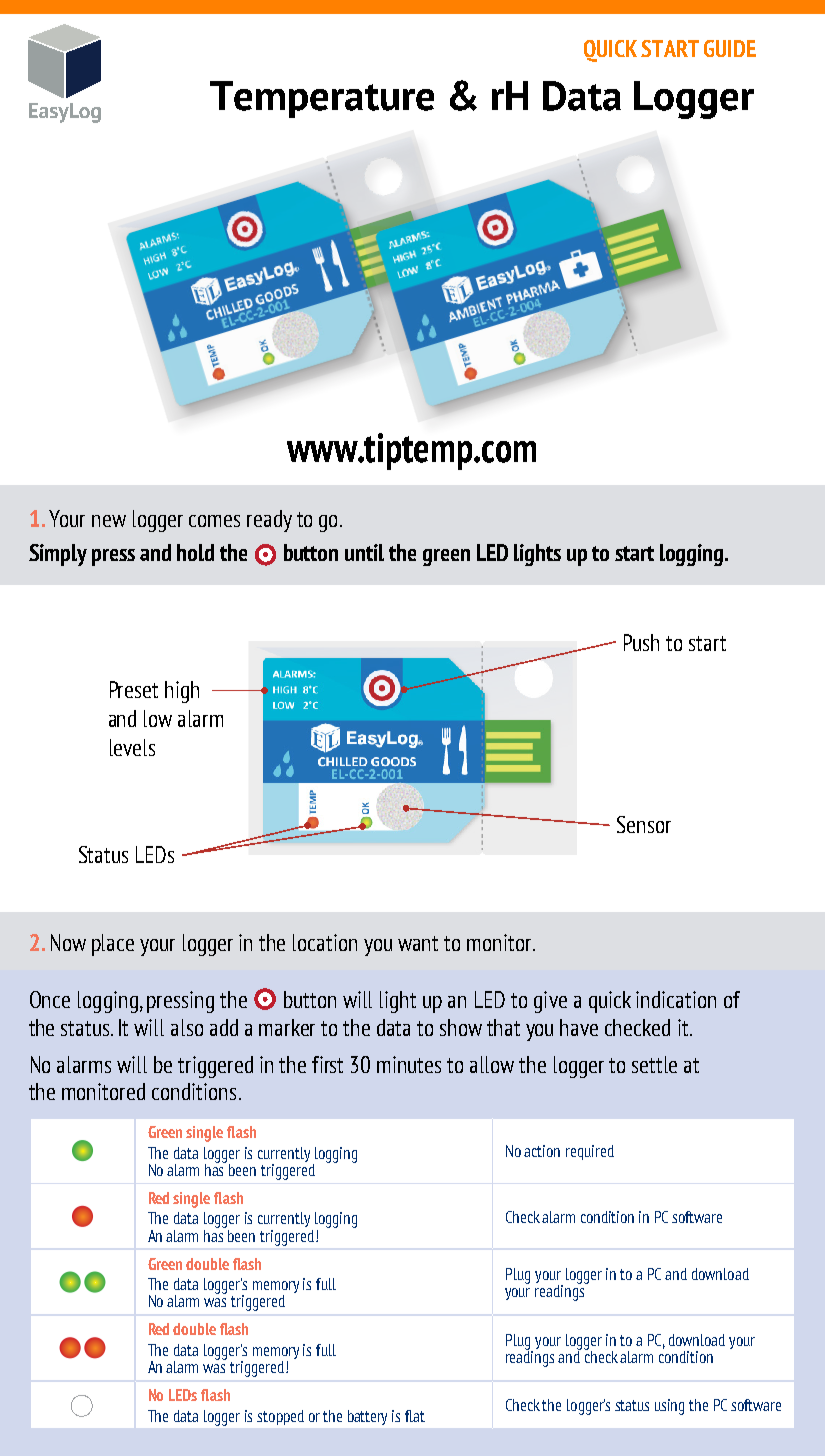 This screenshot has width=825, height=1456. Describe the element at coordinates (109, 521) in the screenshot. I see `new` at that location.
